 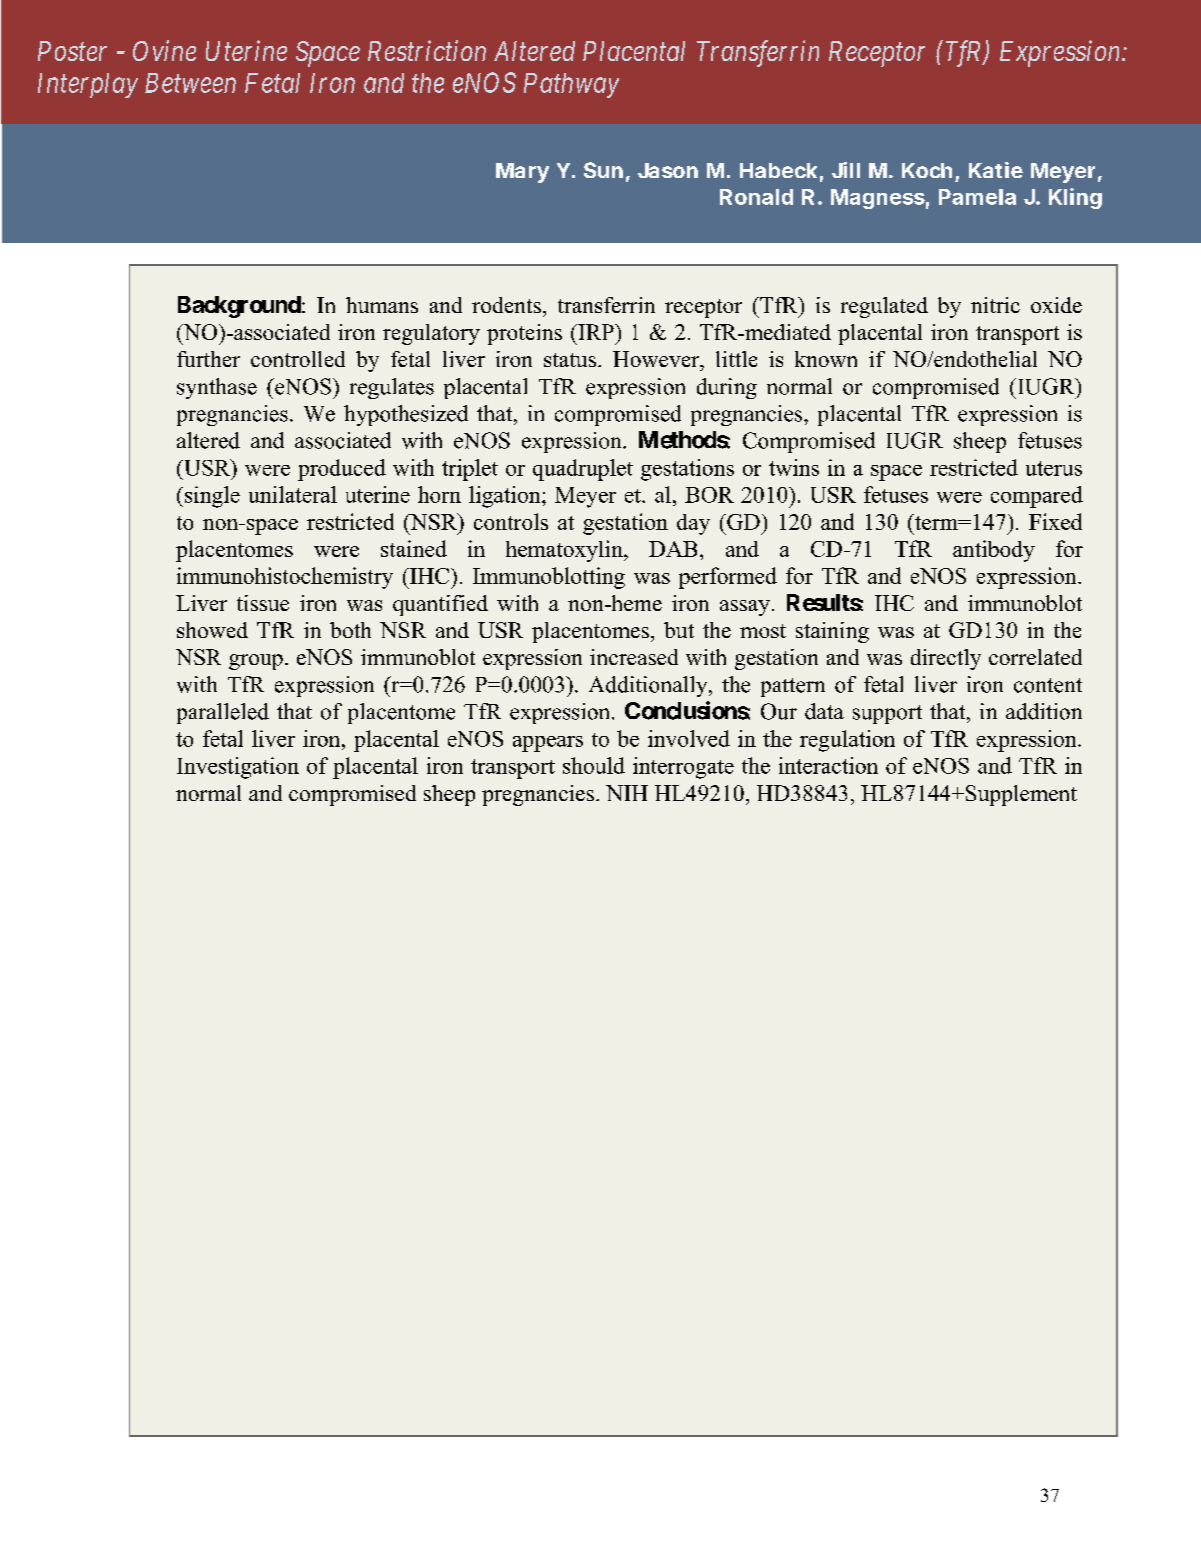 I want to click on Between, so click(x=190, y=83).
